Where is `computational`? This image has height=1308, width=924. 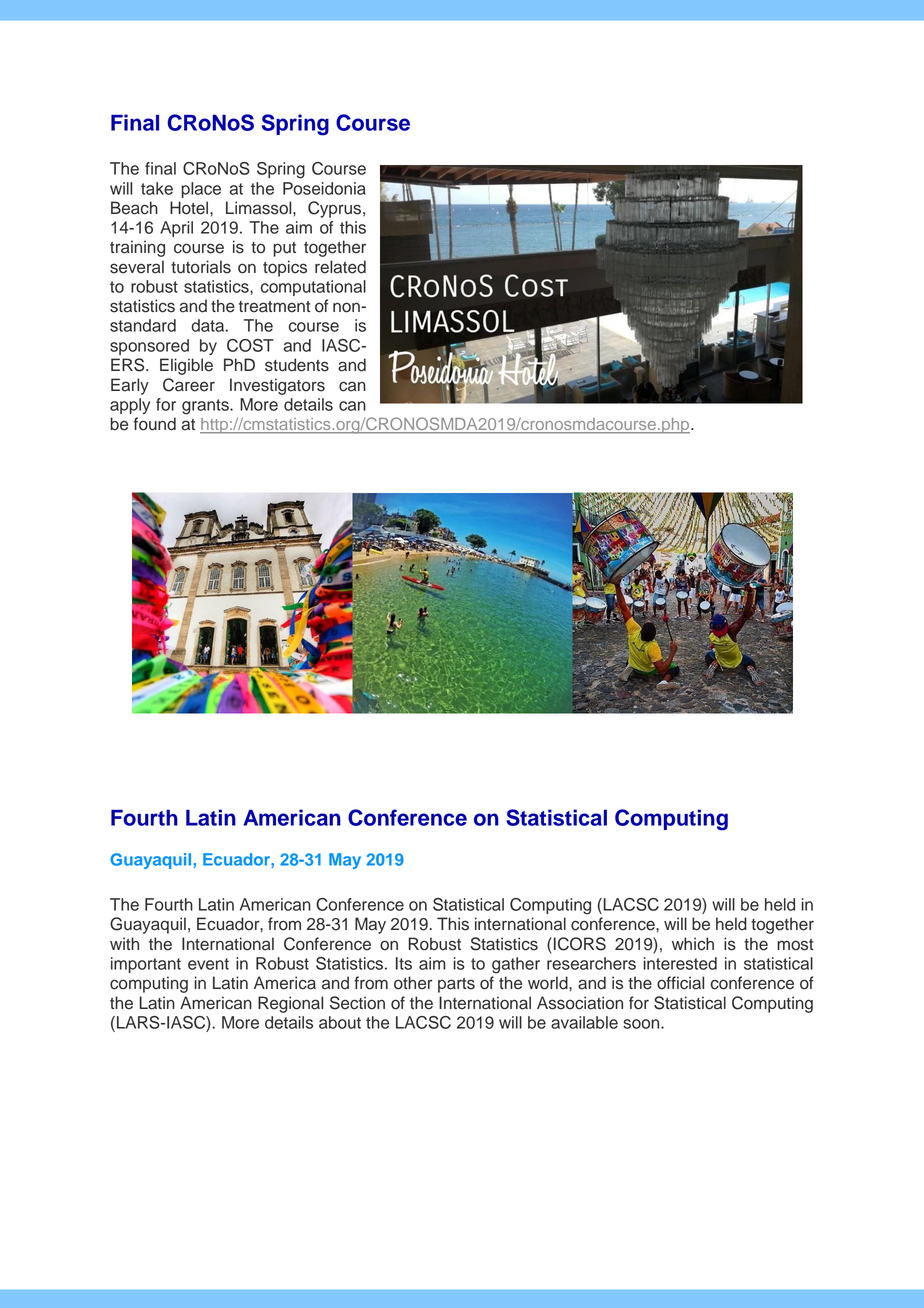 computational is located at coordinates (313, 288).
